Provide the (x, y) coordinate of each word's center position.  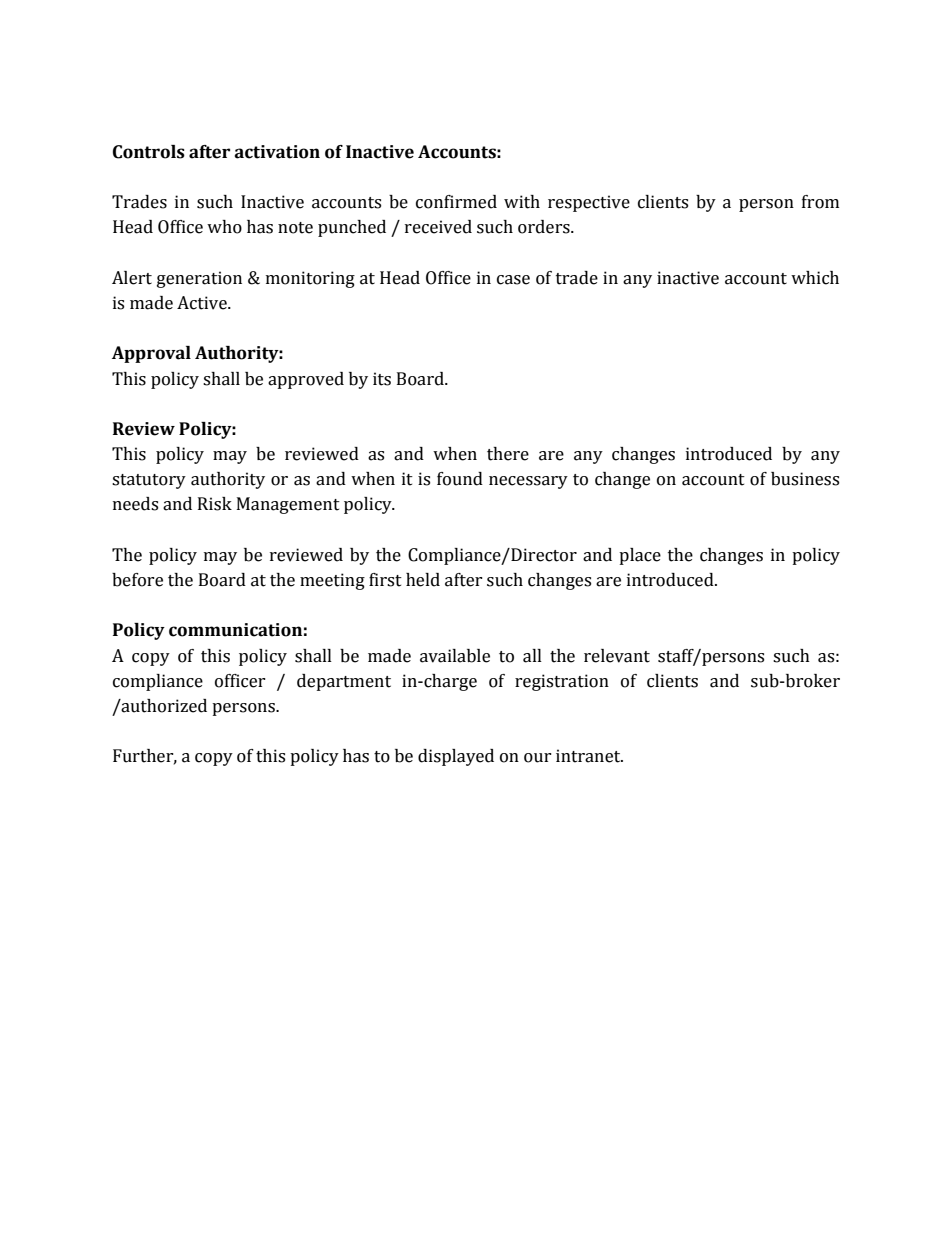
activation (277, 152)
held (423, 580)
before (137, 580)
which (815, 278)
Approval (151, 354)
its (382, 379)
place (640, 556)
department (344, 682)
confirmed (456, 202)
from (820, 202)
